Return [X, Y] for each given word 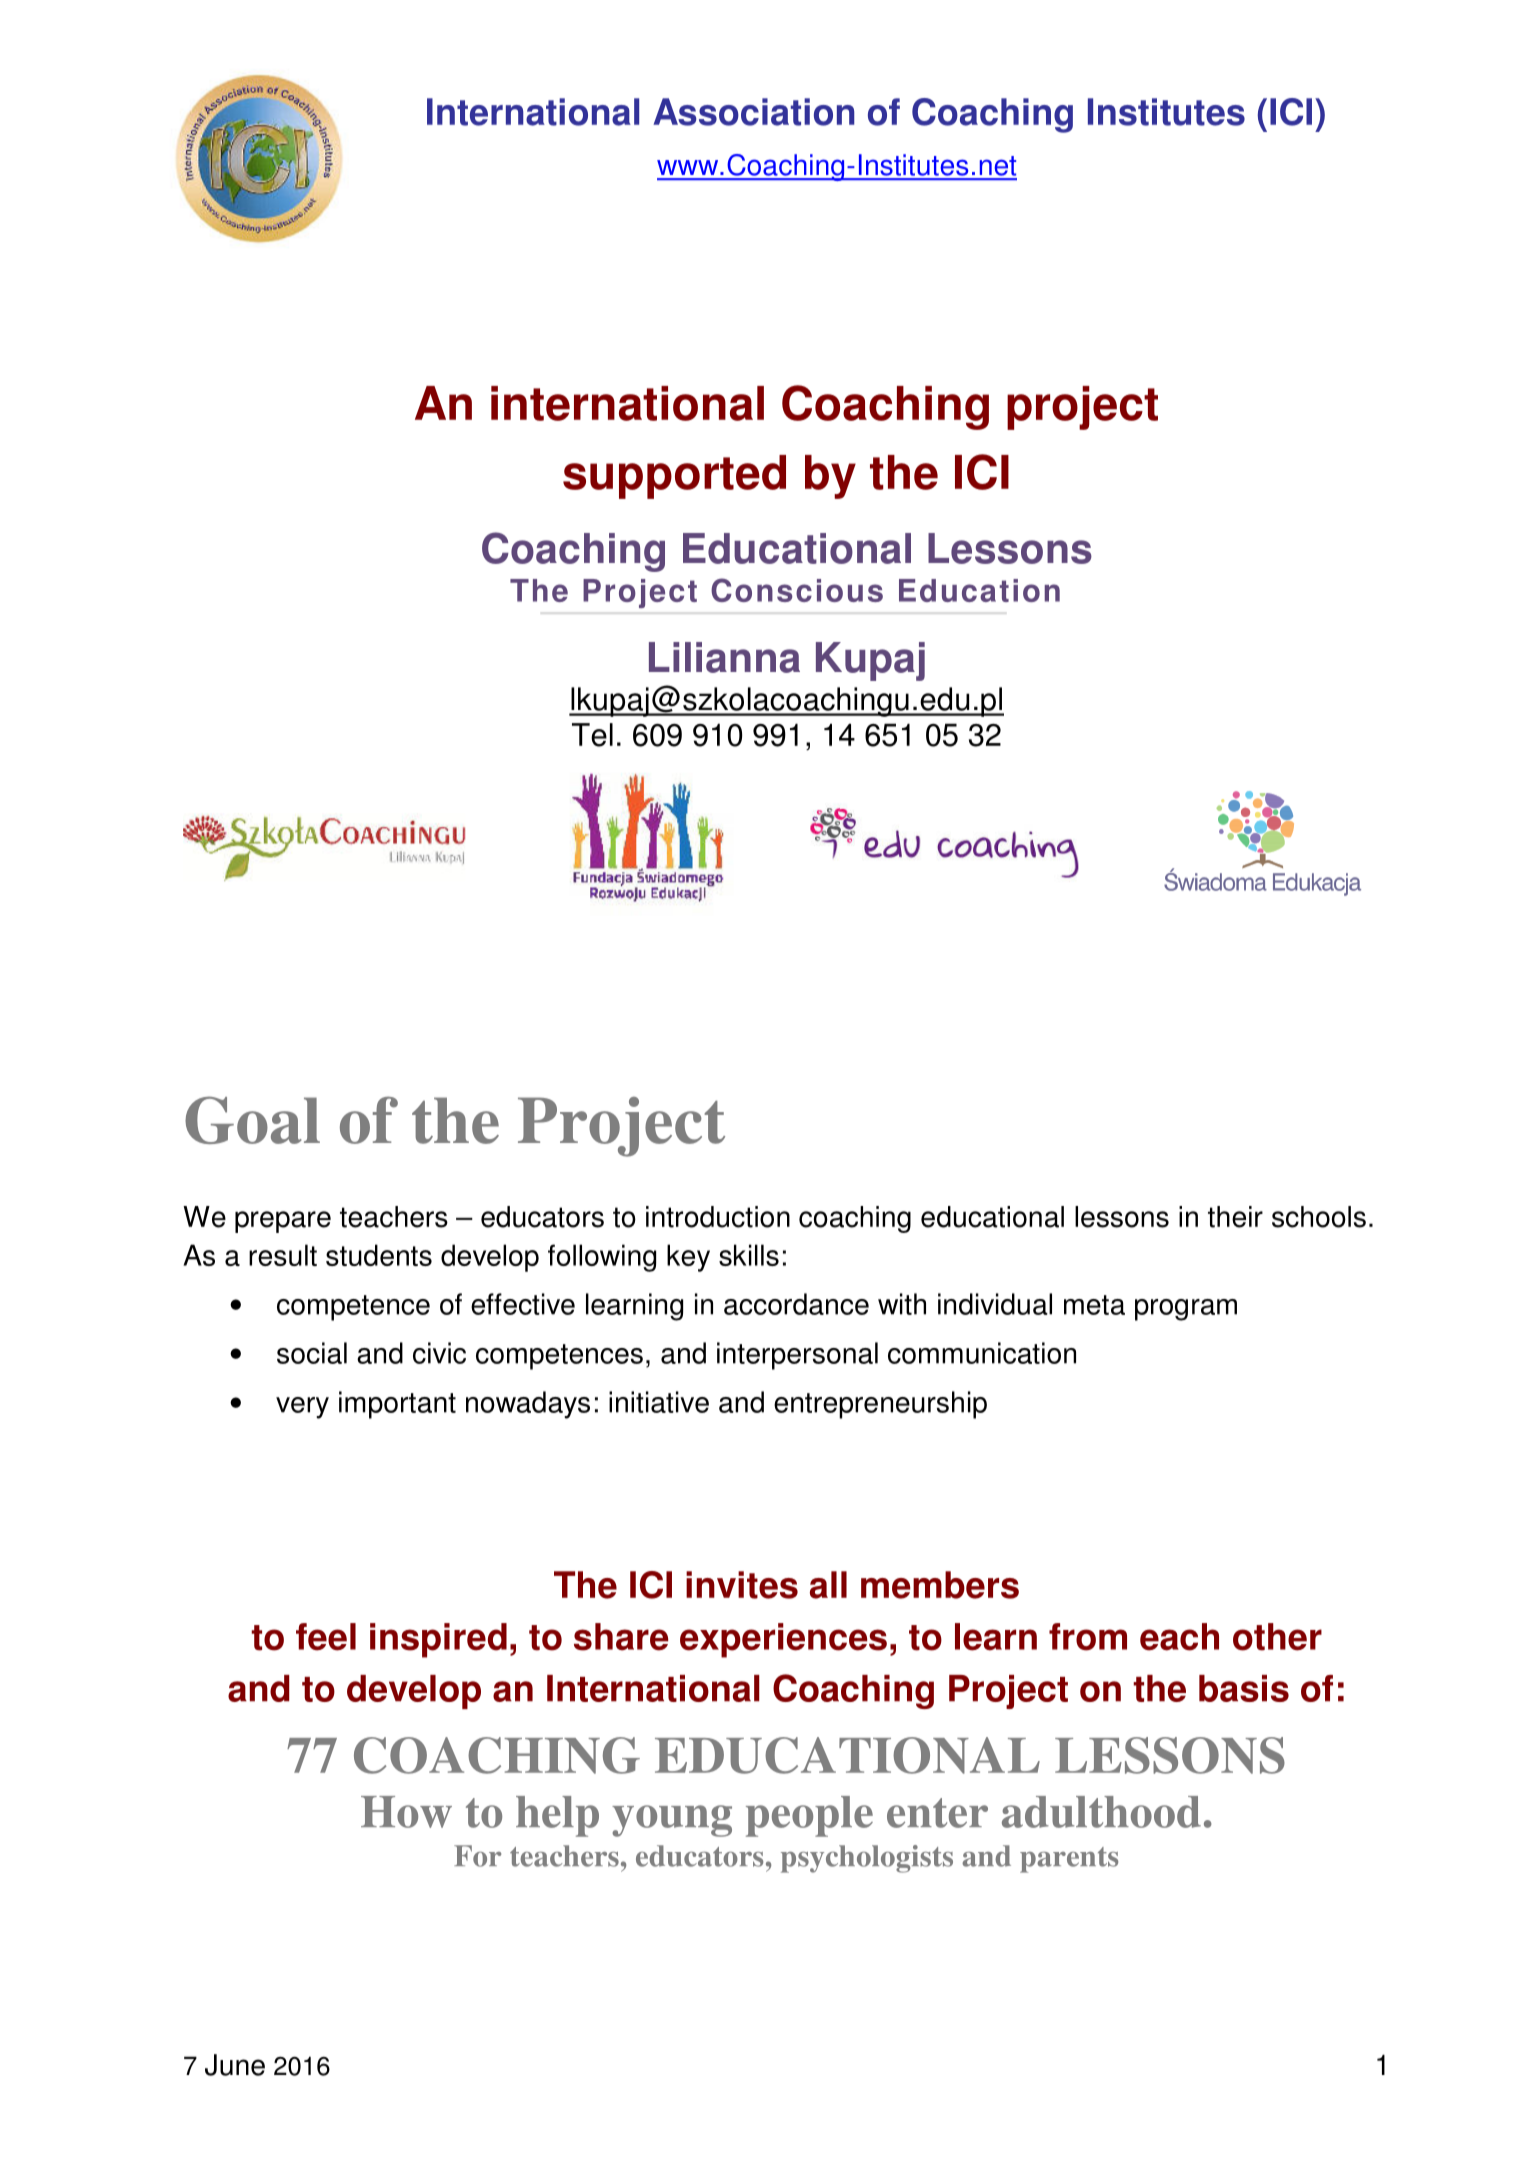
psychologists [867, 1859]
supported [674, 477]
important [397, 1405]
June [235, 2065]
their [1235, 1217]
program [1186, 1310]
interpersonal [797, 1356]
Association [753, 112]
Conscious [797, 590]
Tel [592, 735]
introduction [718, 1217]
